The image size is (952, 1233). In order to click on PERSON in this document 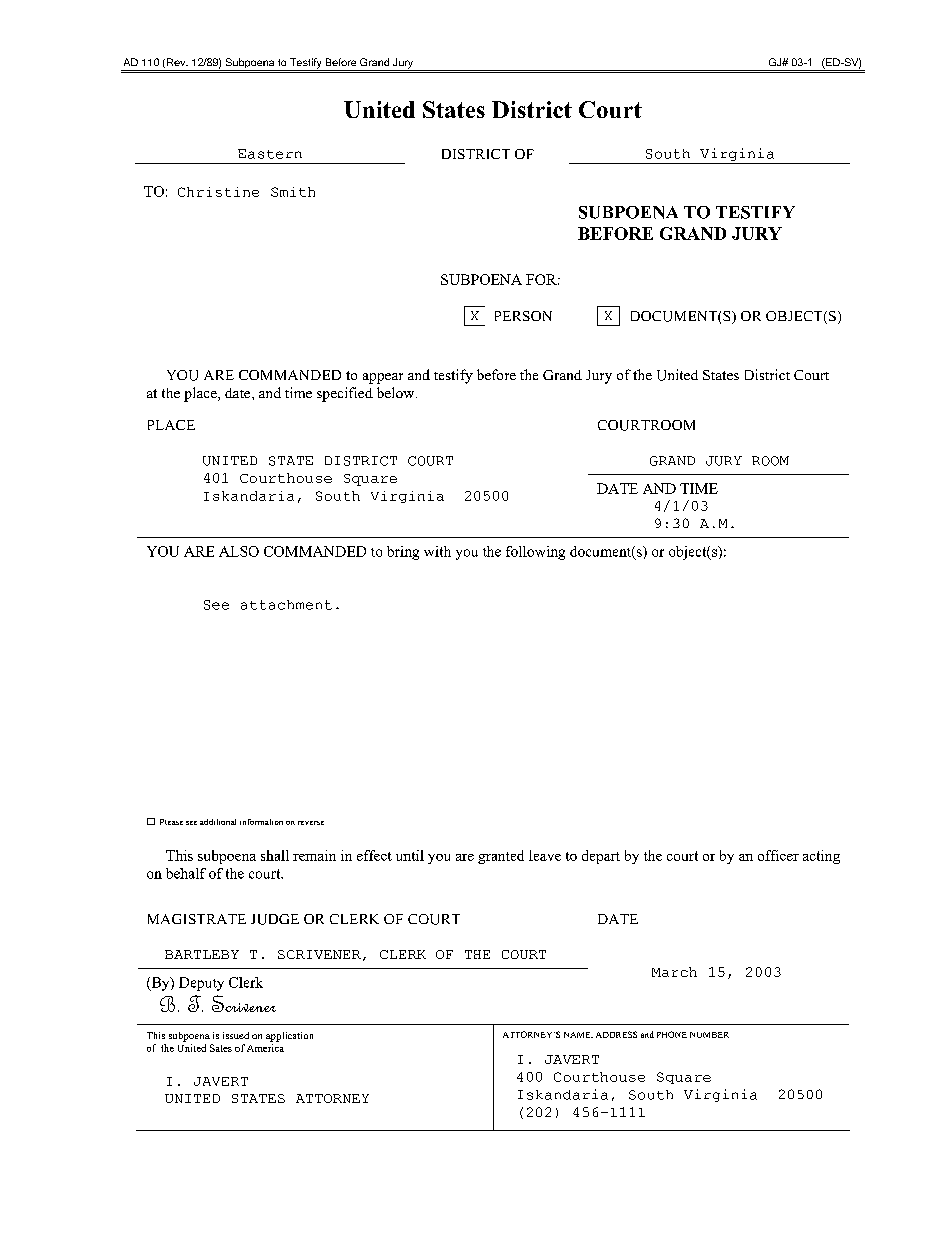, I will do `click(523, 316)`.
